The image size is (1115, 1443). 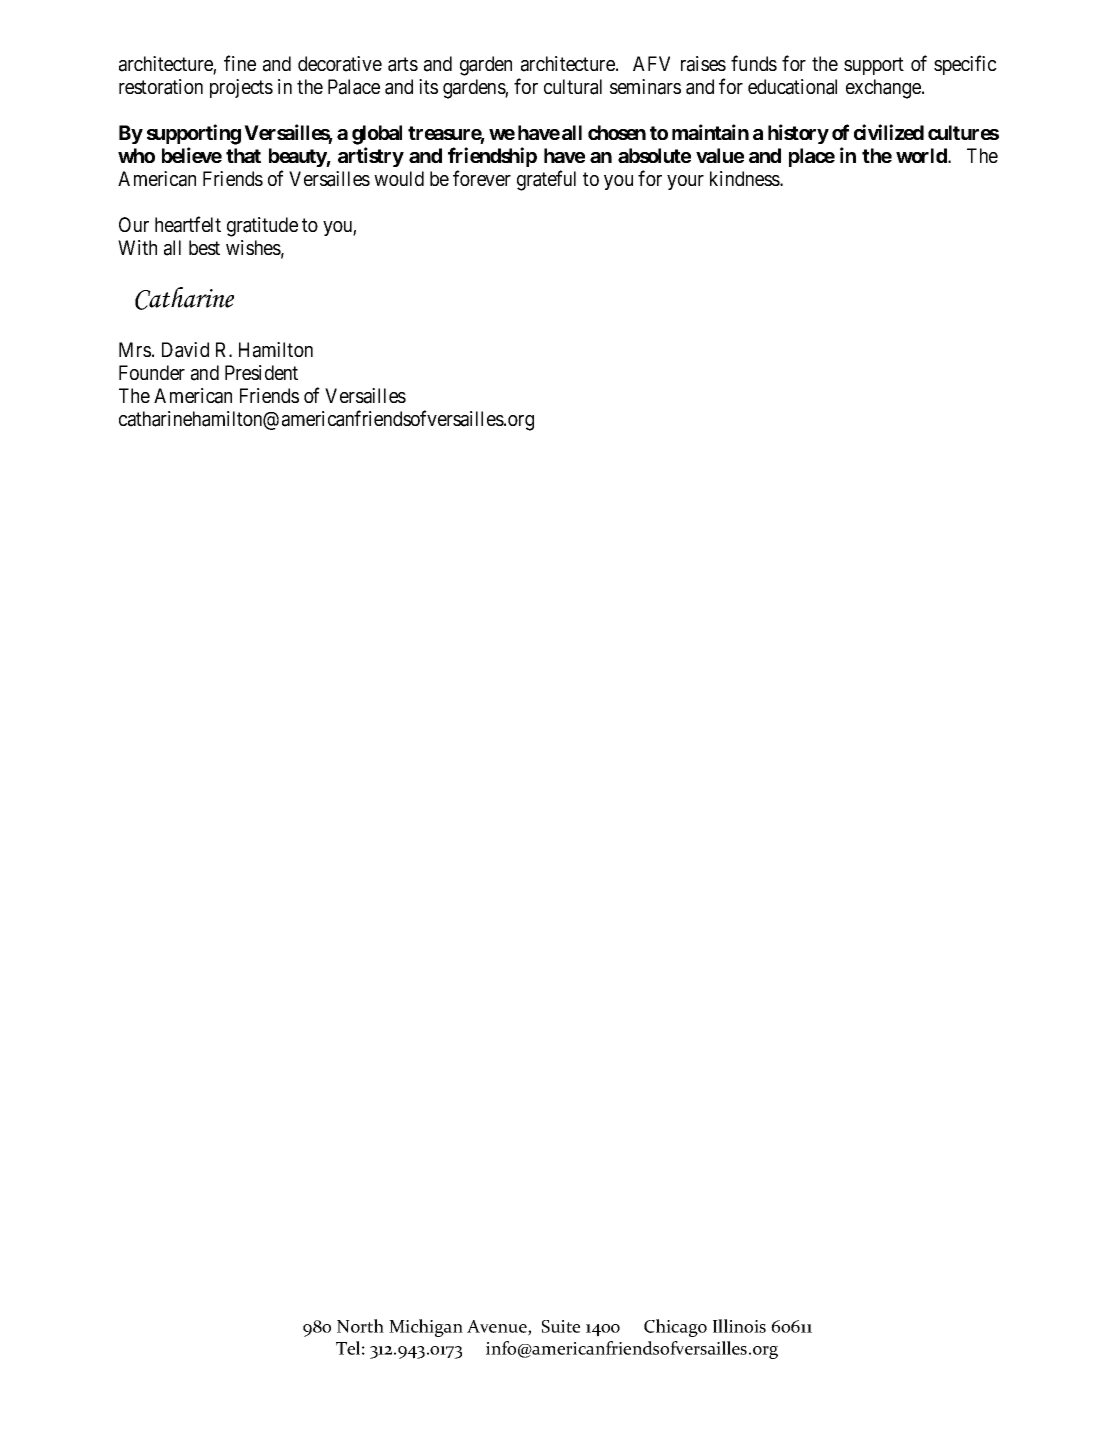 What do you see at coordinates (675, 1328) in the page?
I see `Chicago` at bounding box center [675, 1328].
